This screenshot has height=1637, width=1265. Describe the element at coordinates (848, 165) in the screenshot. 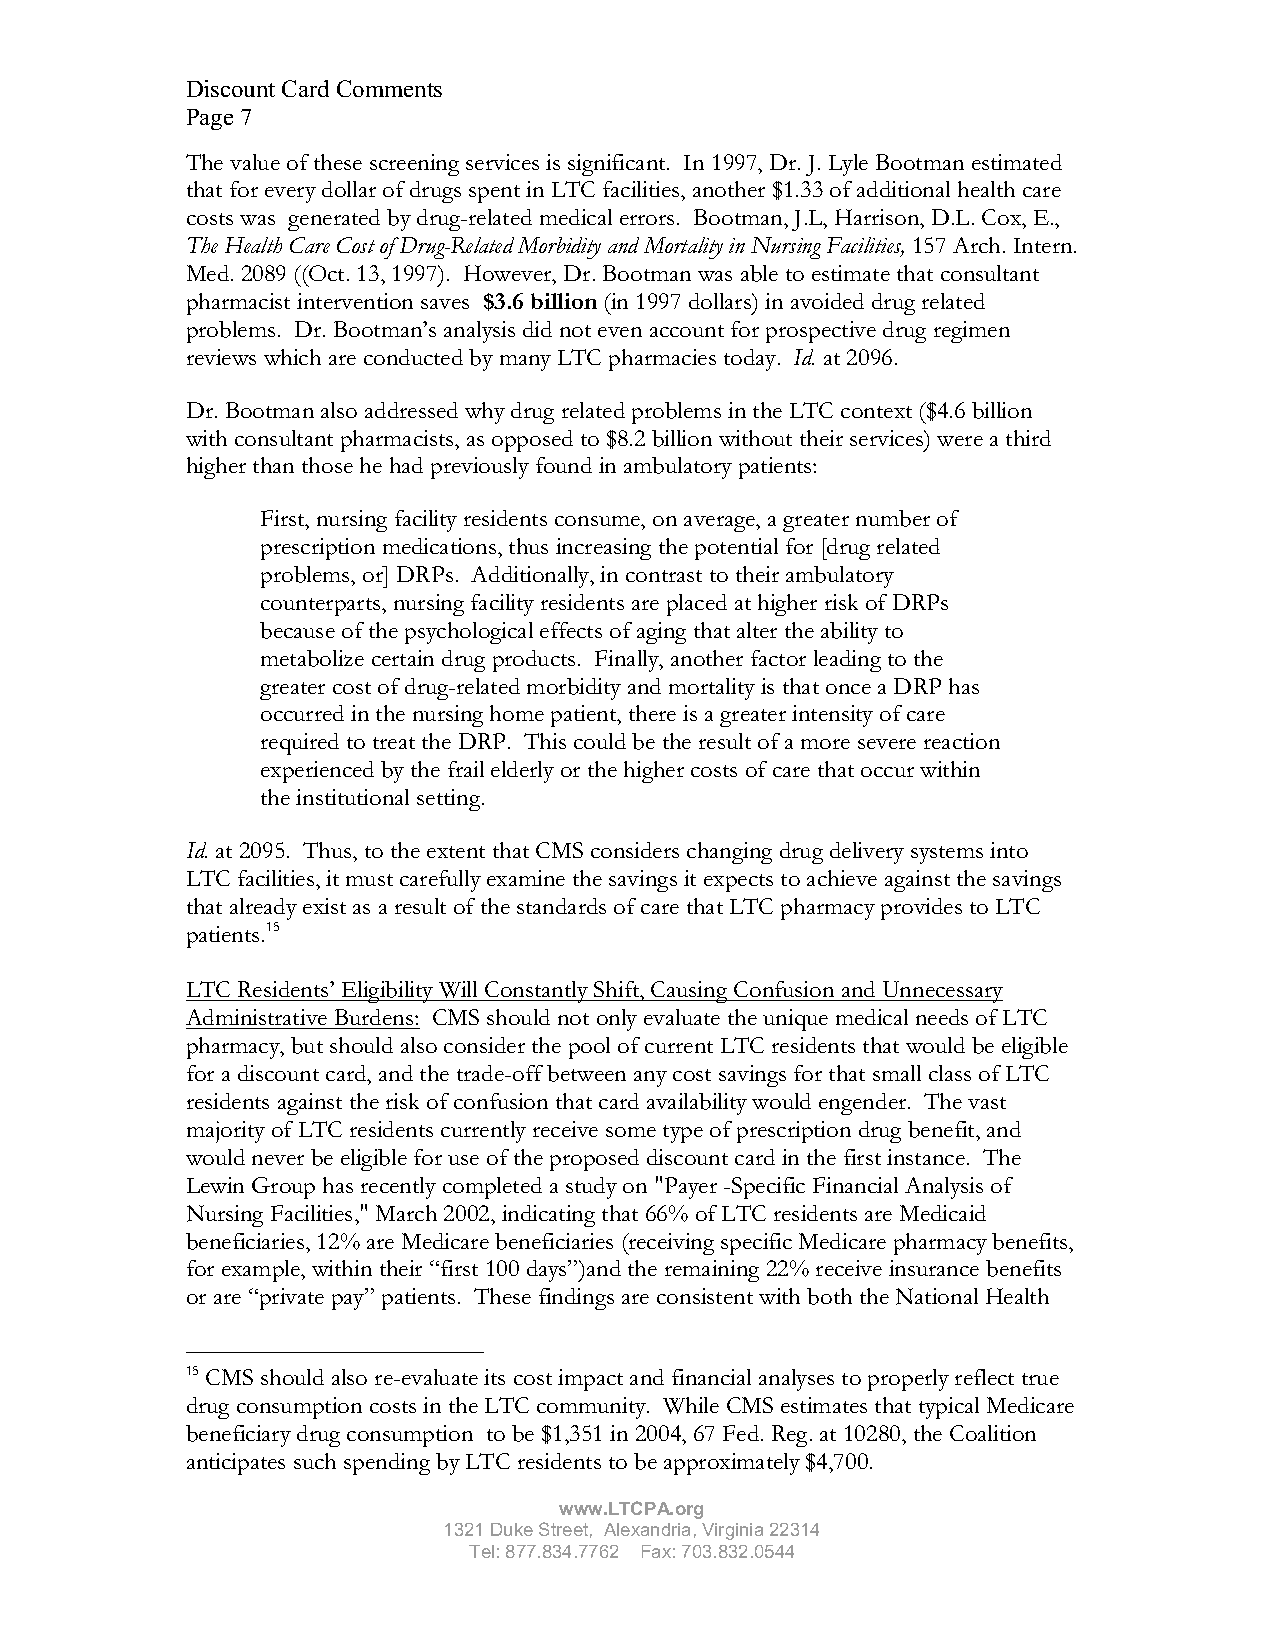

I see `Lyle` at that location.
